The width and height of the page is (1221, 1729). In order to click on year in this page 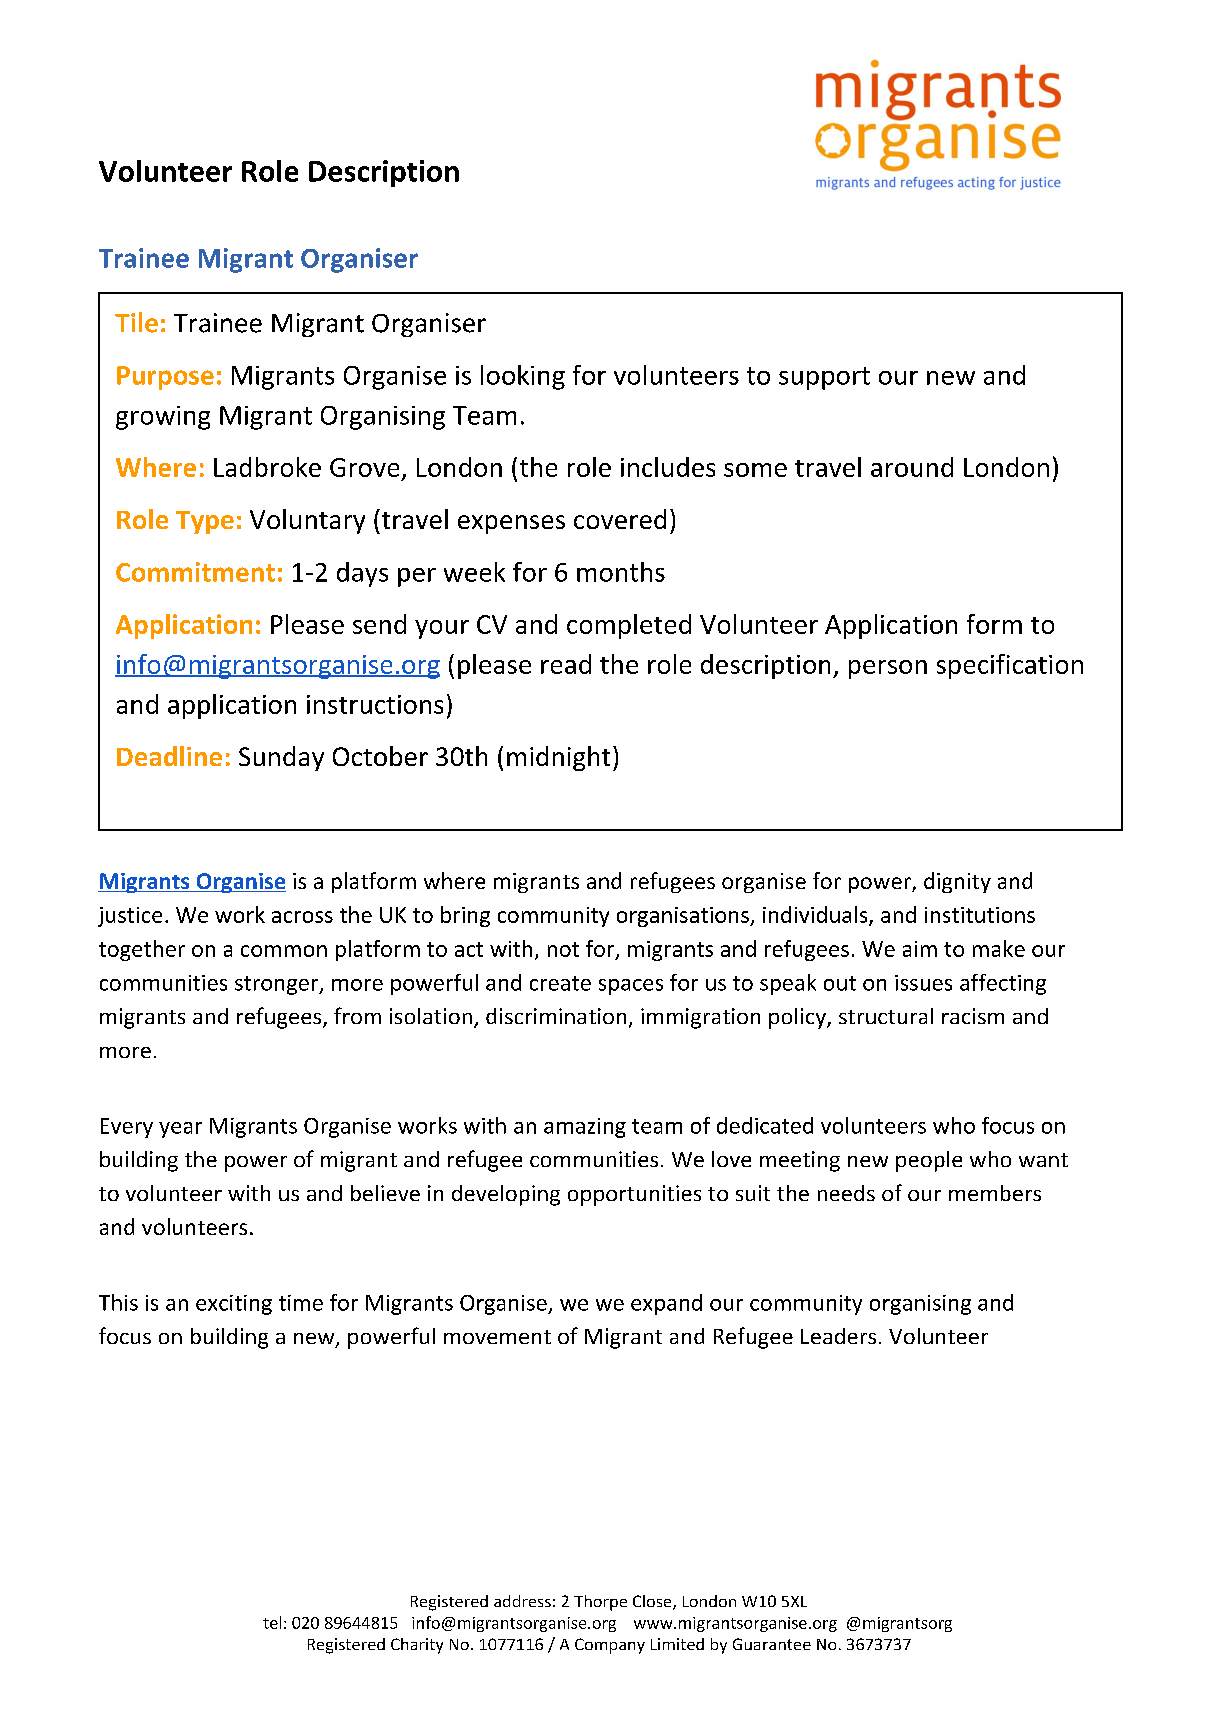, I will do `click(180, 1130)`.
